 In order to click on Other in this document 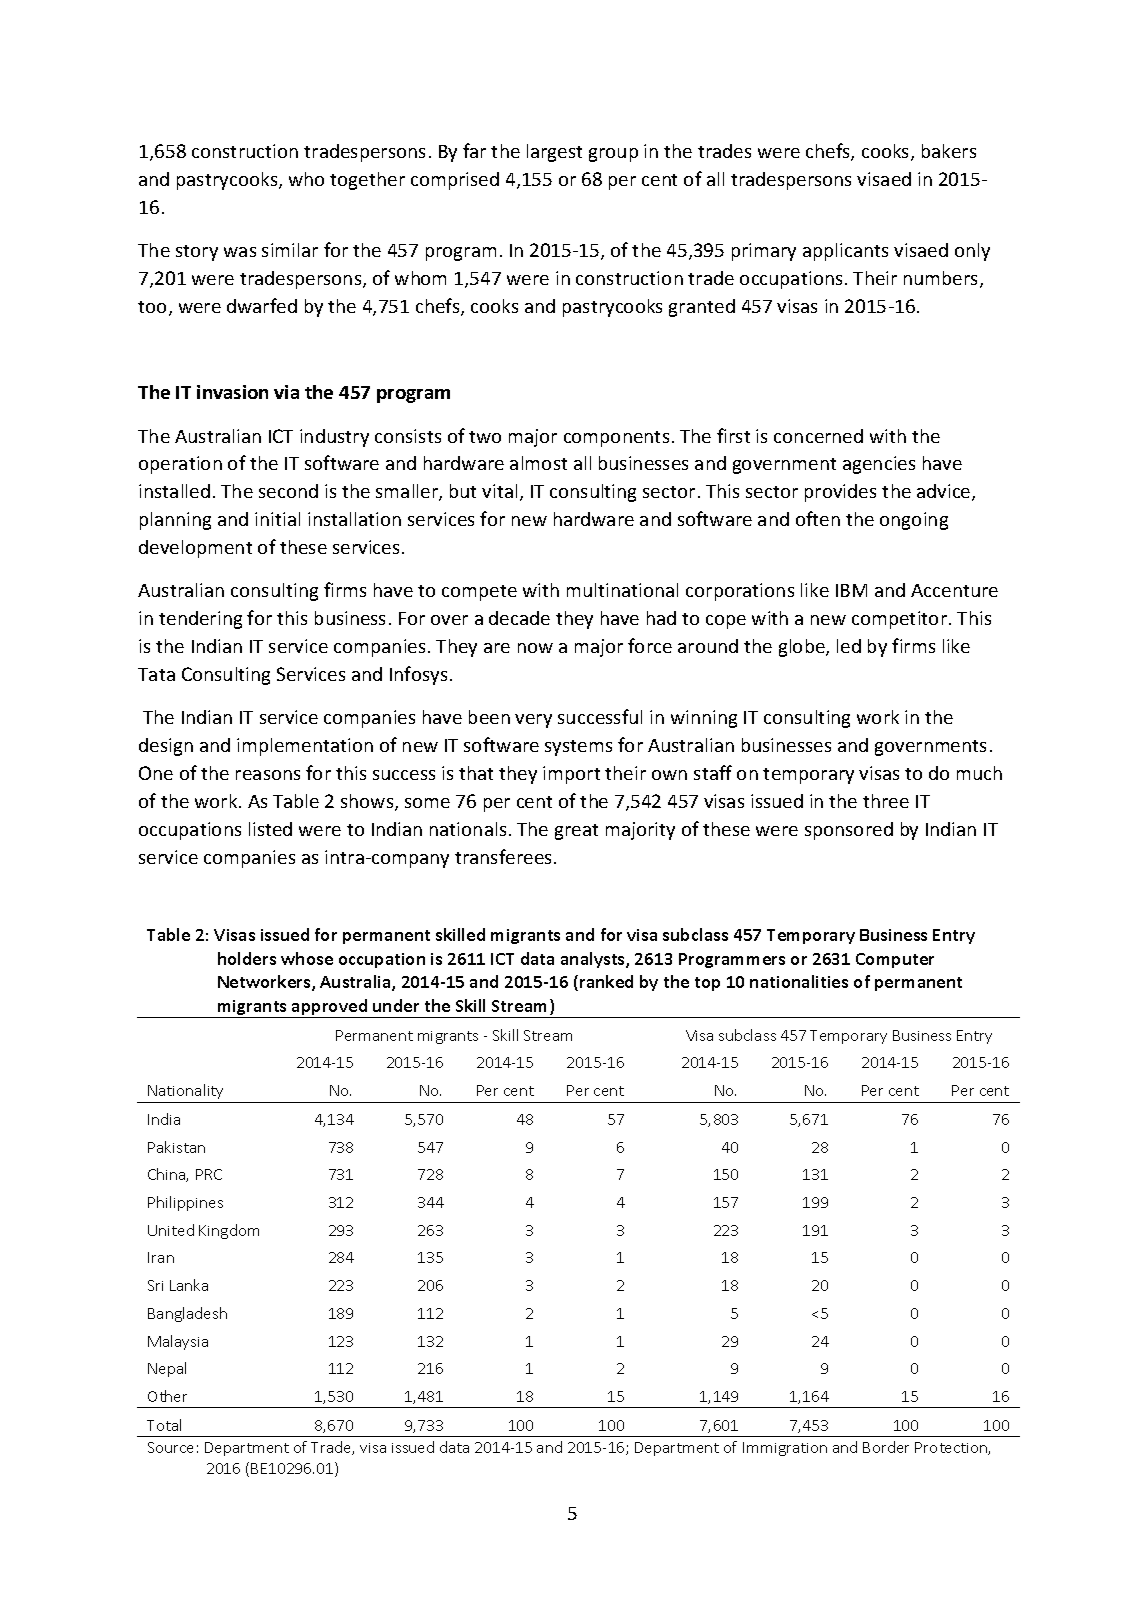, I will do `click(167, 1396)`.
